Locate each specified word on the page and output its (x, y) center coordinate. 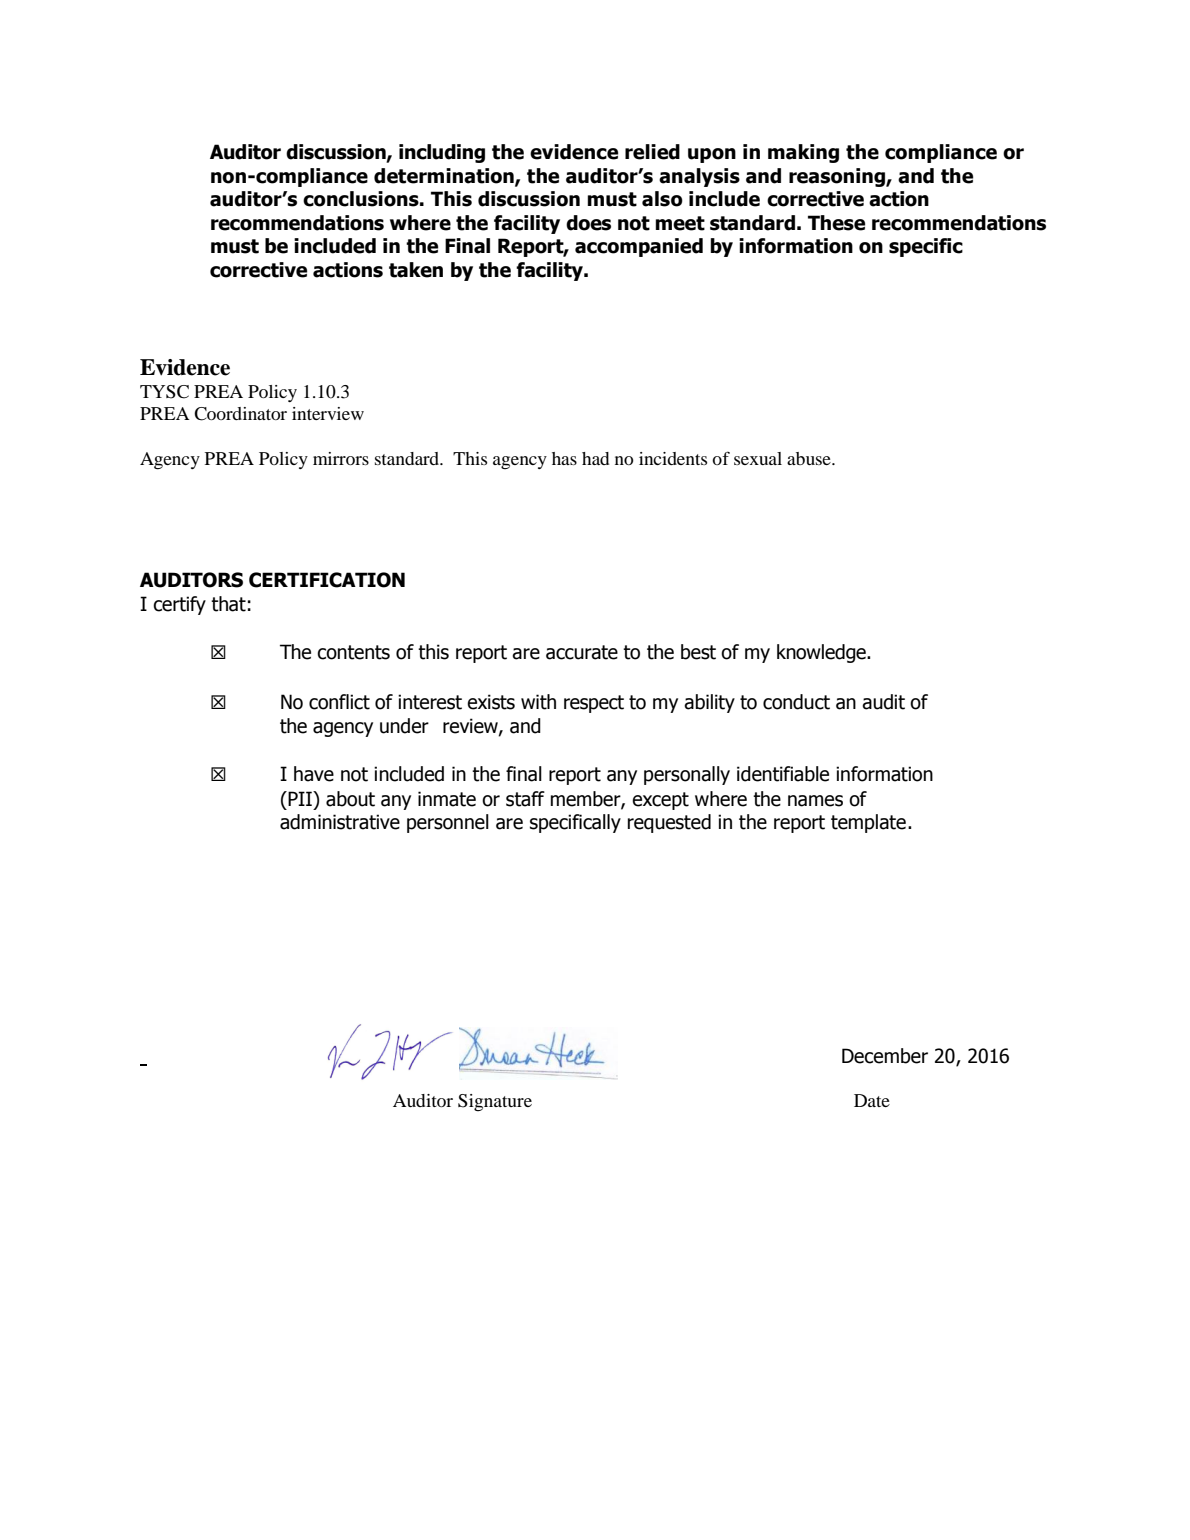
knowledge (822, 653)
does (588, 223)
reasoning (838, 177)
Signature (495, 1103)
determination (445, 177)
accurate (582, 652)
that (228, 604)
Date (872, 1100)
